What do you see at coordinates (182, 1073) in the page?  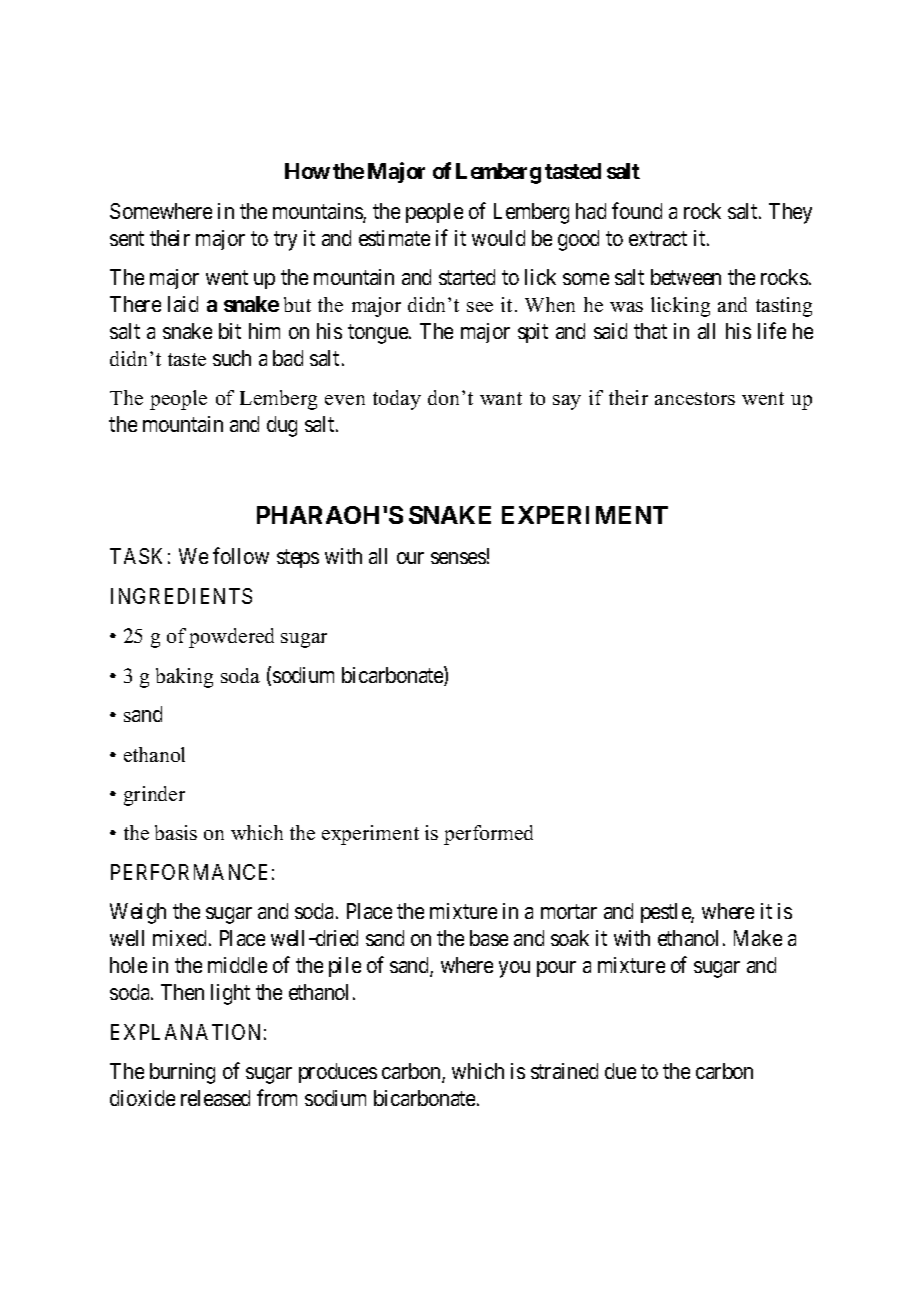 I see `burning` at bounding box center [182, 1073].
